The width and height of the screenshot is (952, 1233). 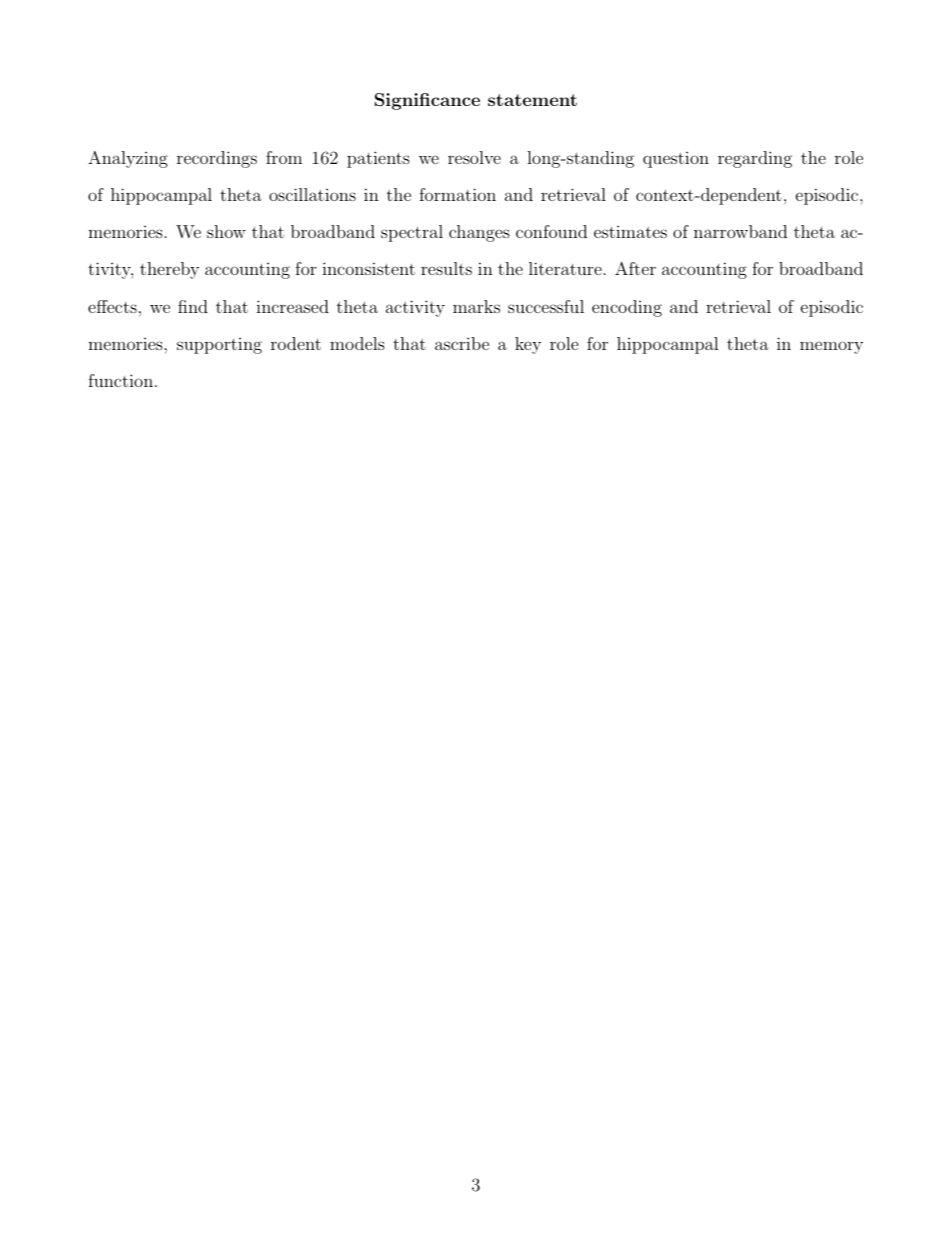 What do you see at coordinates (193, 306) in the screenshot?
I see `find` at bounding box center [193, 306].
